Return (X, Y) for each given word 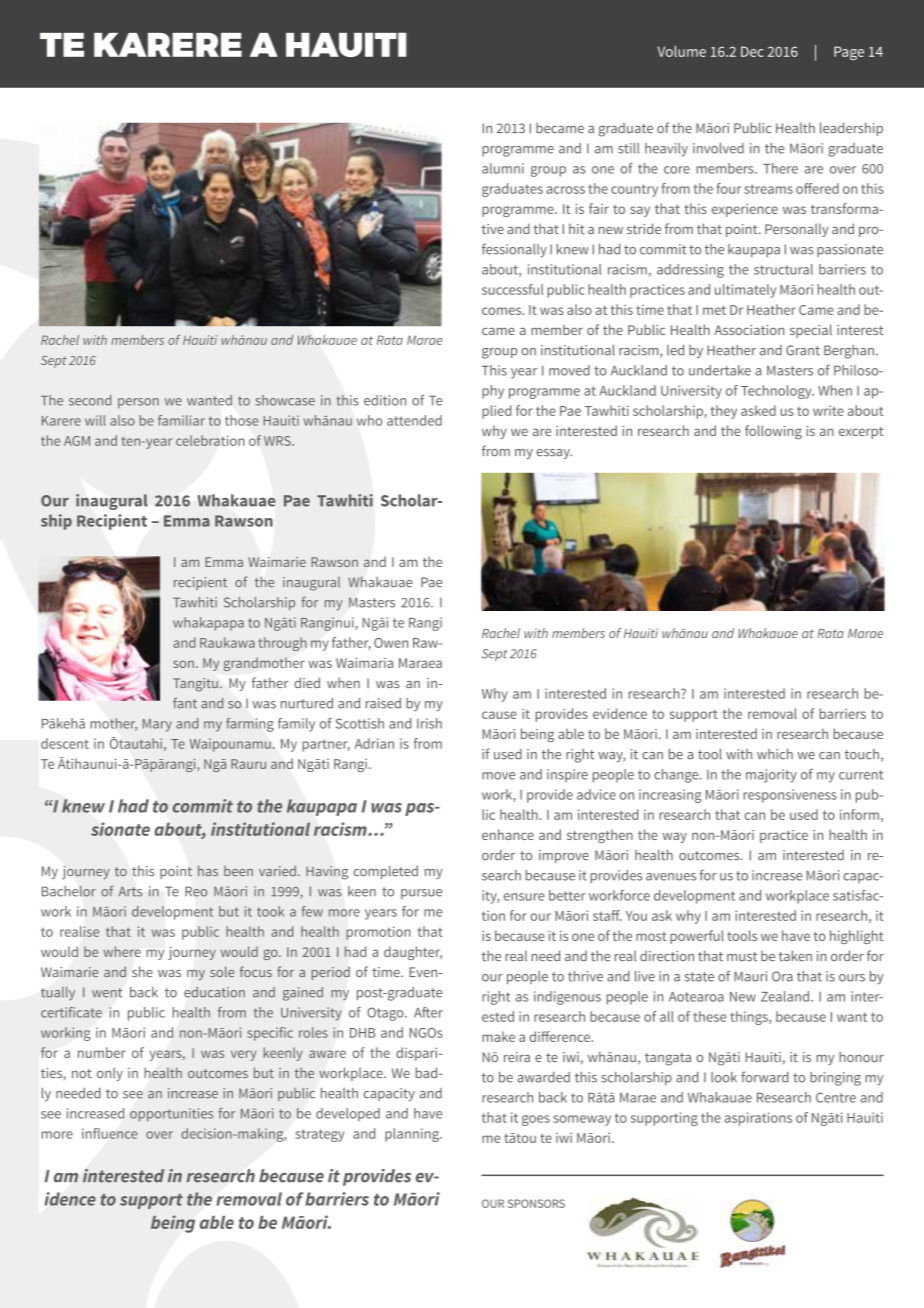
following (773, 432)
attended (414, 420)
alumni (503, 168)
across (565, 190)
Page (849, 53)
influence (110, 1133)
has (208, 870)
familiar (181, 420)
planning (413, 1135)
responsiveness (790, 796)
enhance (508, 834)
